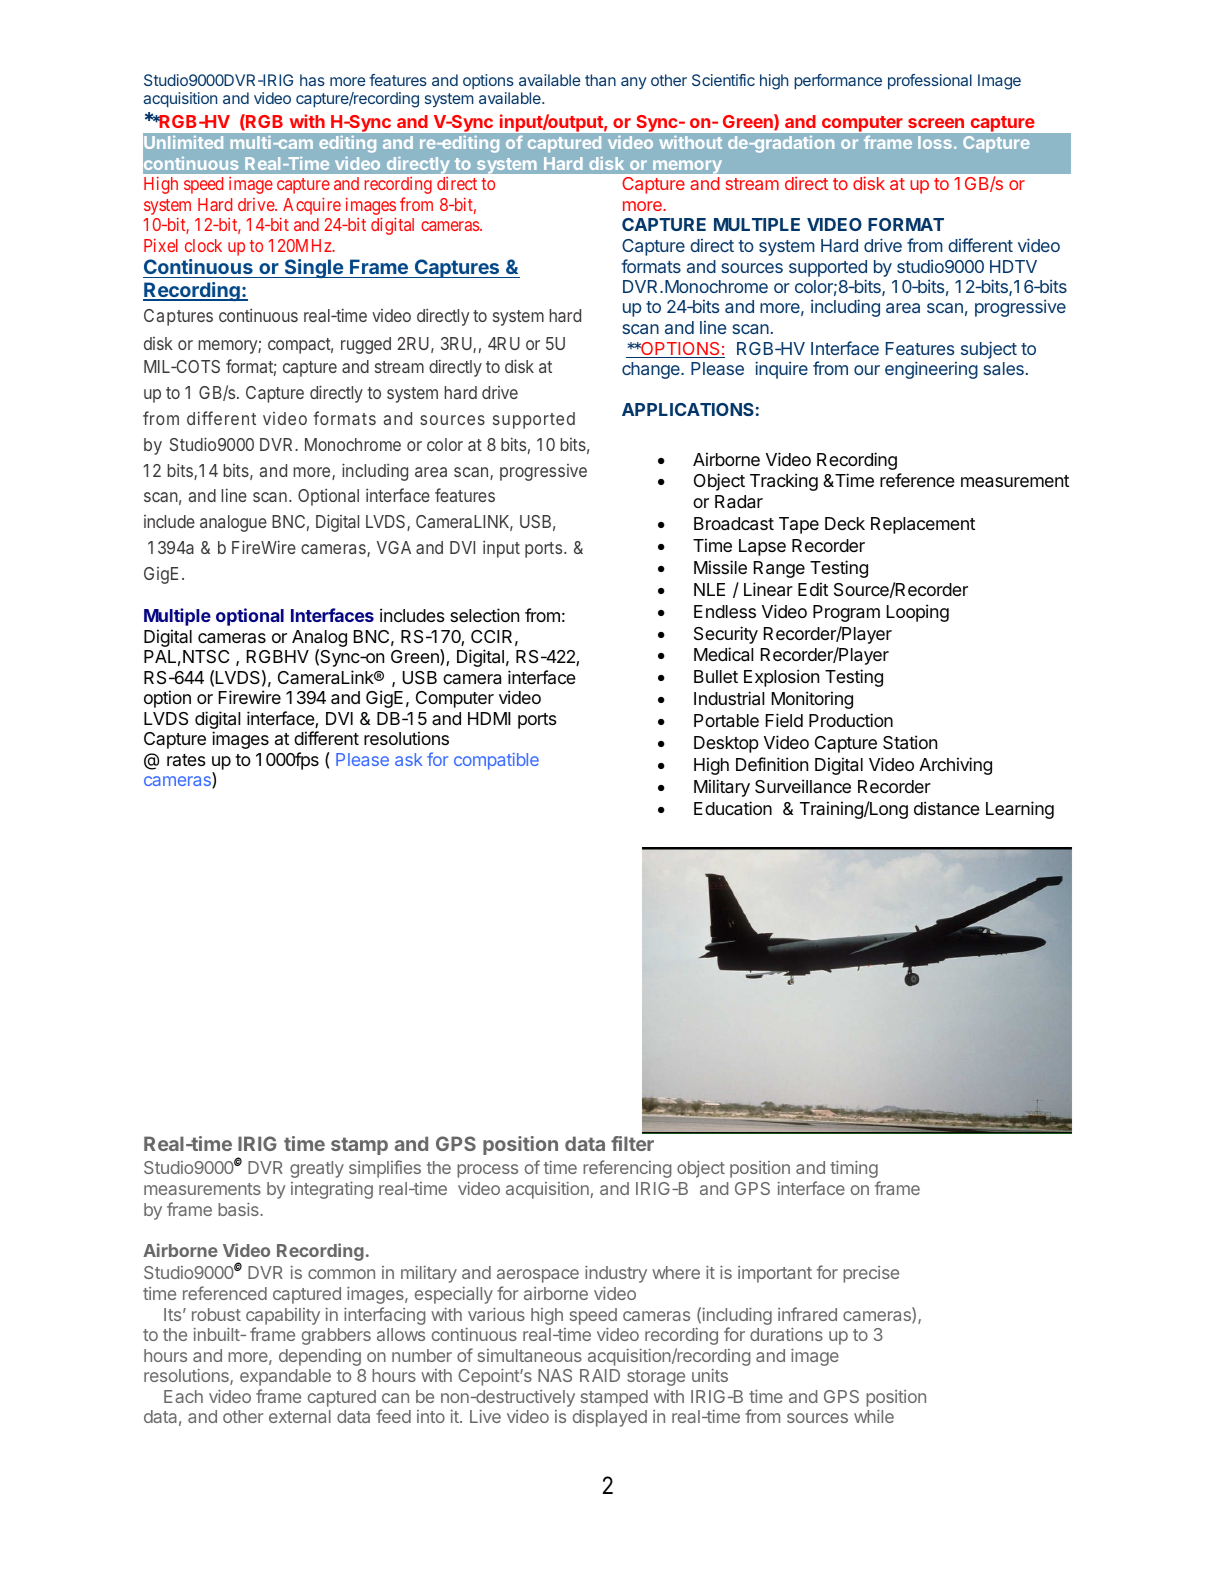 This page has width=1214, height=1571. What do you see at coordinates (733, 808) in the page?
I see `Education` at bounding box center [733, 808].
